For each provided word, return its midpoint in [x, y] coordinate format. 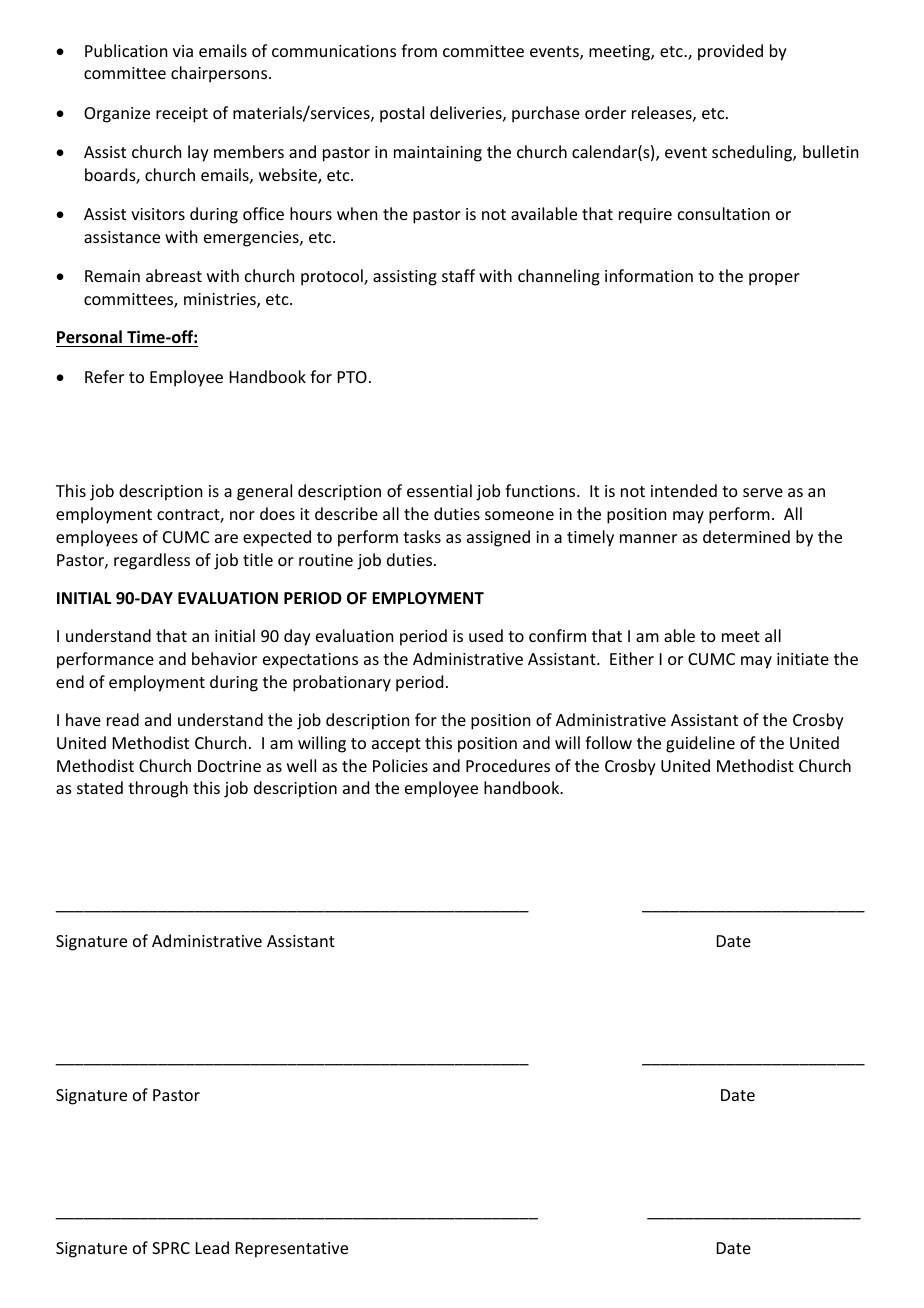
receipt [182, 115]
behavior [224, 658]
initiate [803, 659]
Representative [292, 1250]
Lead [212, 1247]
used [486, 635]
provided [730, 52]
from [419, 50]
